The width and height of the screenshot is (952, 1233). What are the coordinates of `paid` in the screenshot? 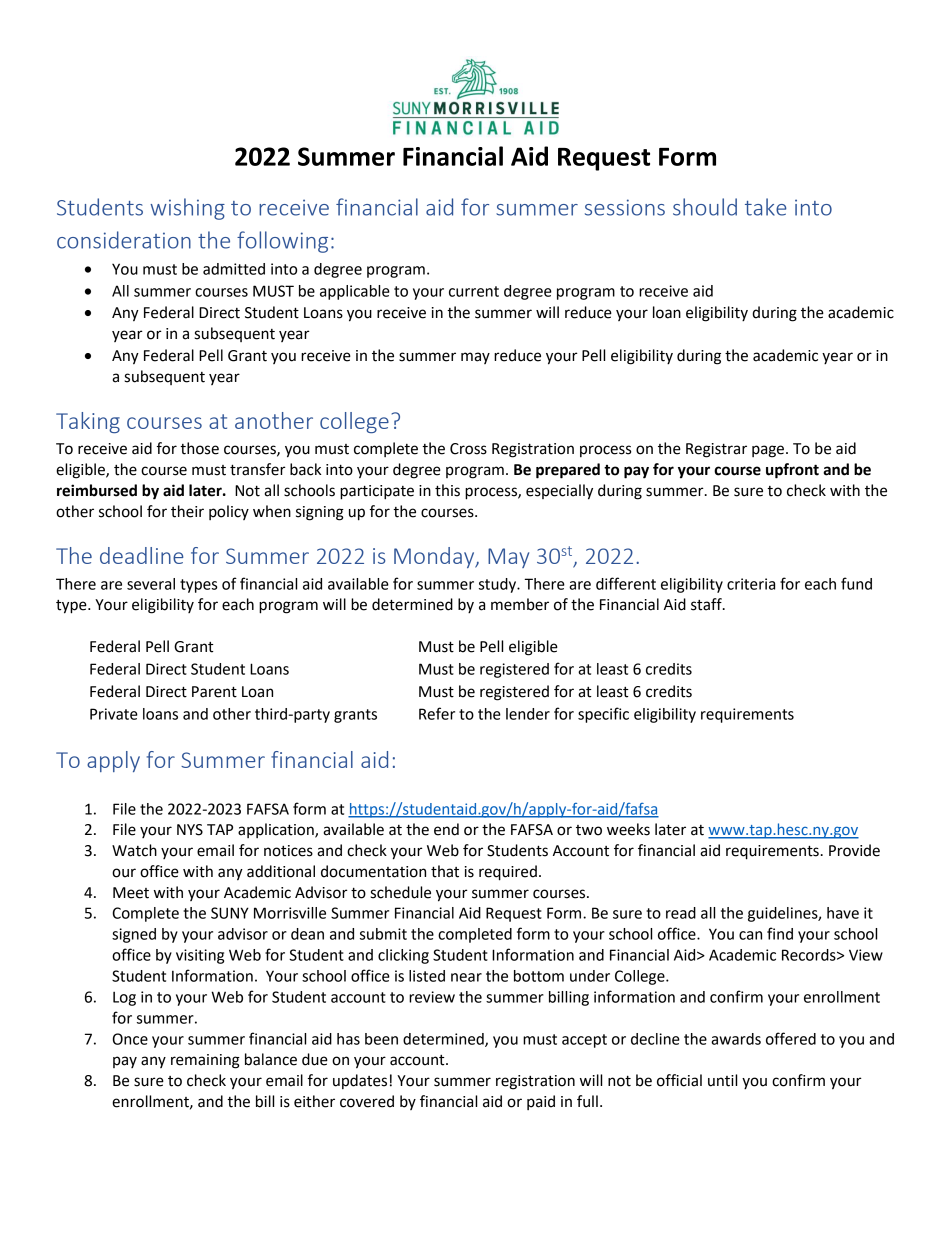 It's located at (541, 1102).
